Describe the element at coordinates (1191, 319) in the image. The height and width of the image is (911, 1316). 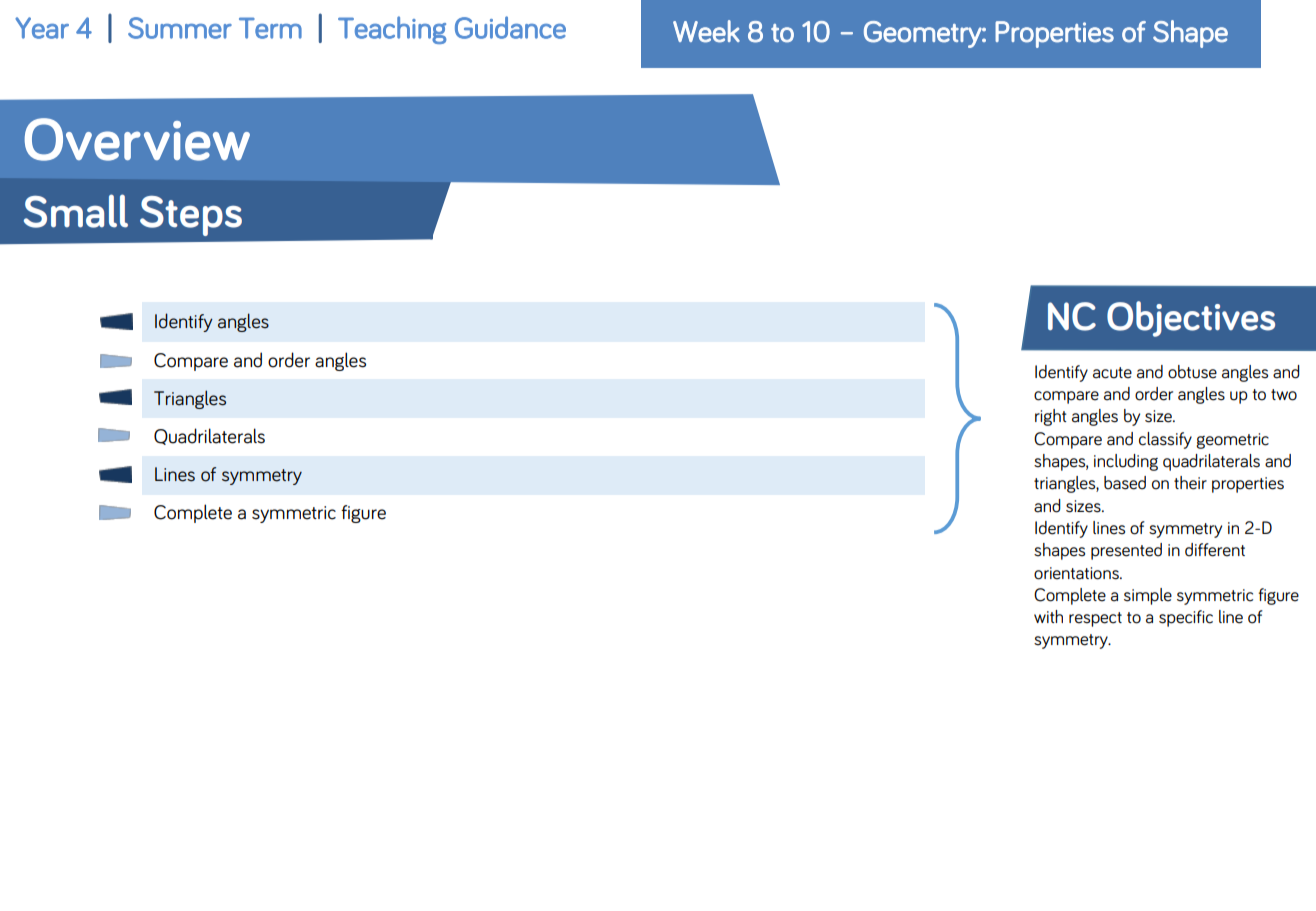
I see `Objectives` at that location.
